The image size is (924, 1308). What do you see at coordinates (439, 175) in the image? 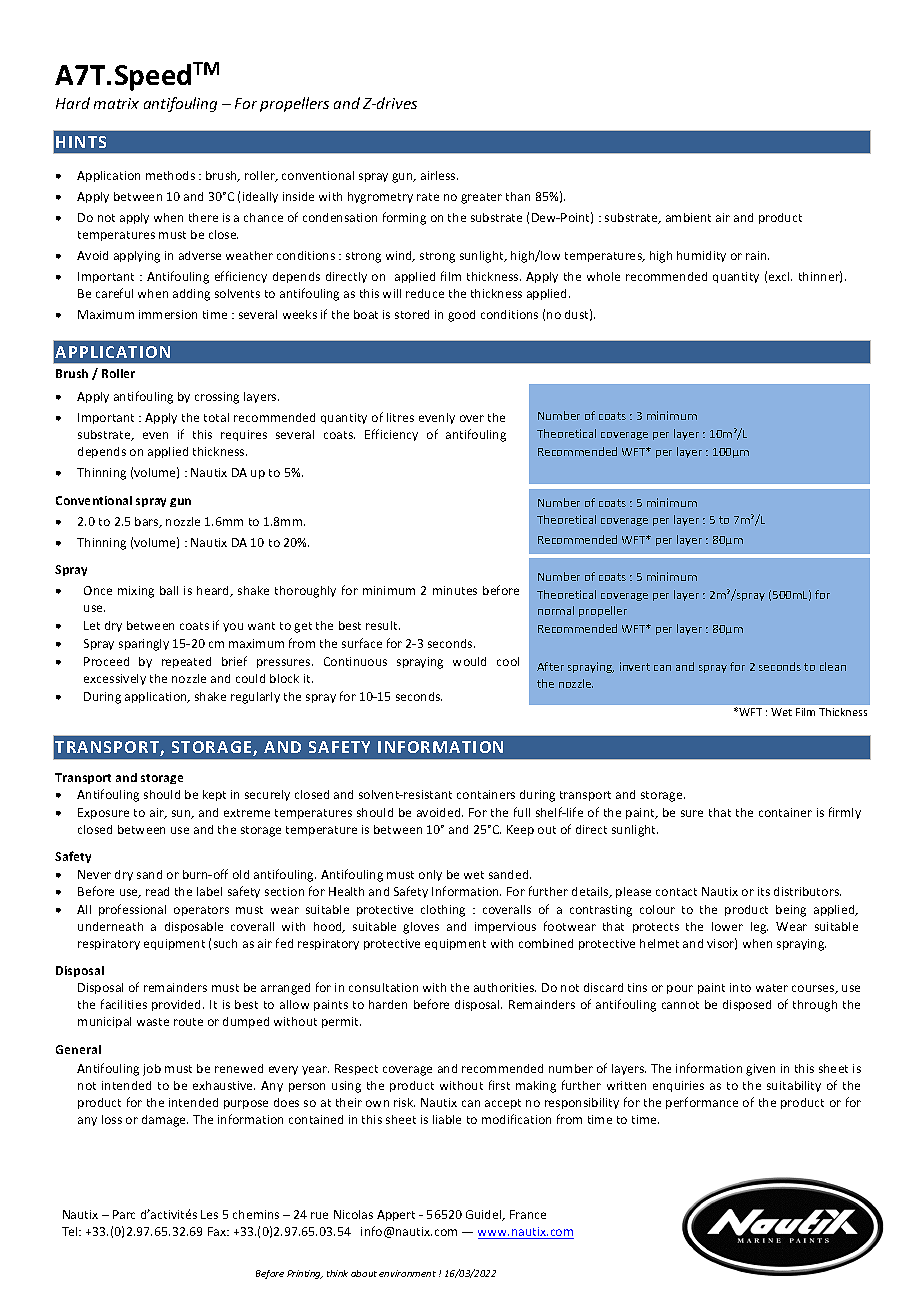
I see `airless` at bounding box center [439, 175].
